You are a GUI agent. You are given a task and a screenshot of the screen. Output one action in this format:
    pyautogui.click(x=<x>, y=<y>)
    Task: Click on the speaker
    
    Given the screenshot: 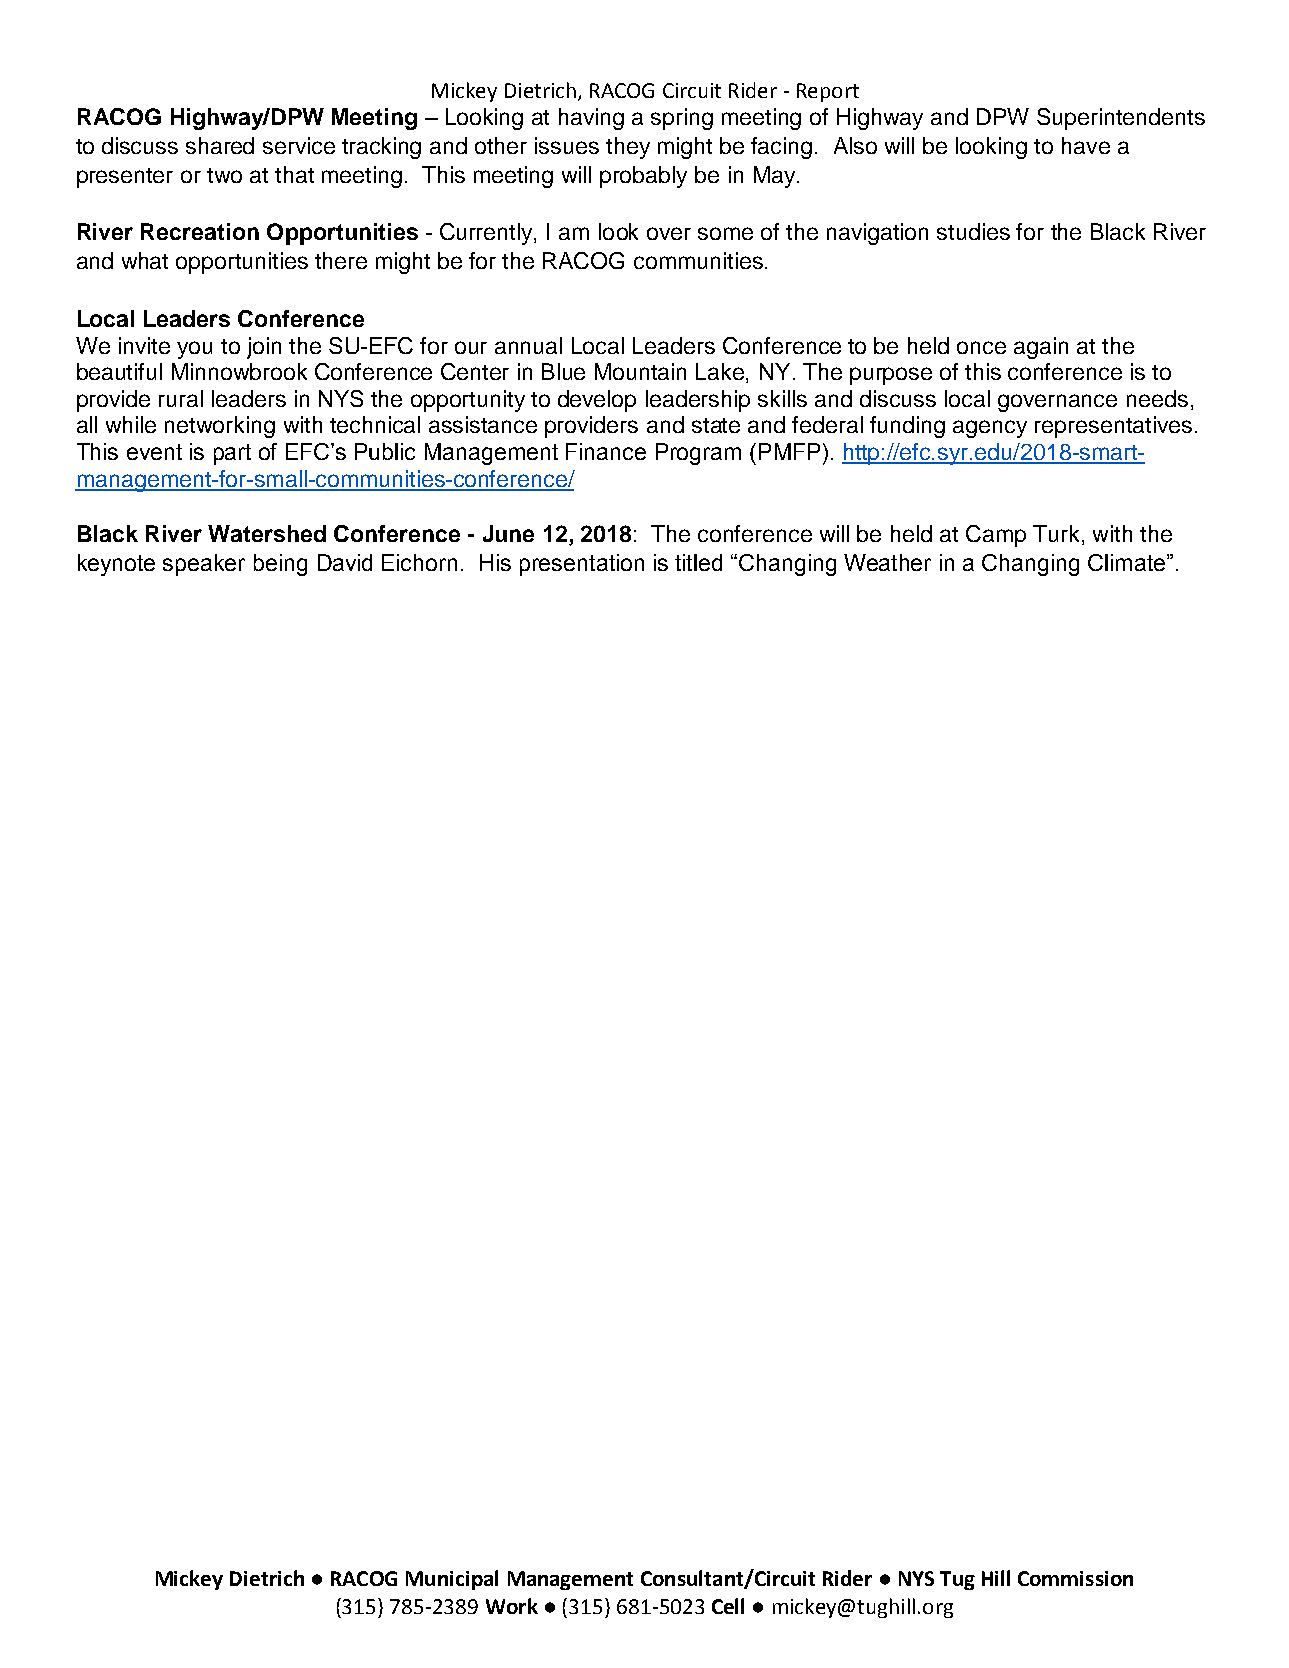 What is the action you would take?
    pyautogui.click(x=204, y=565)
